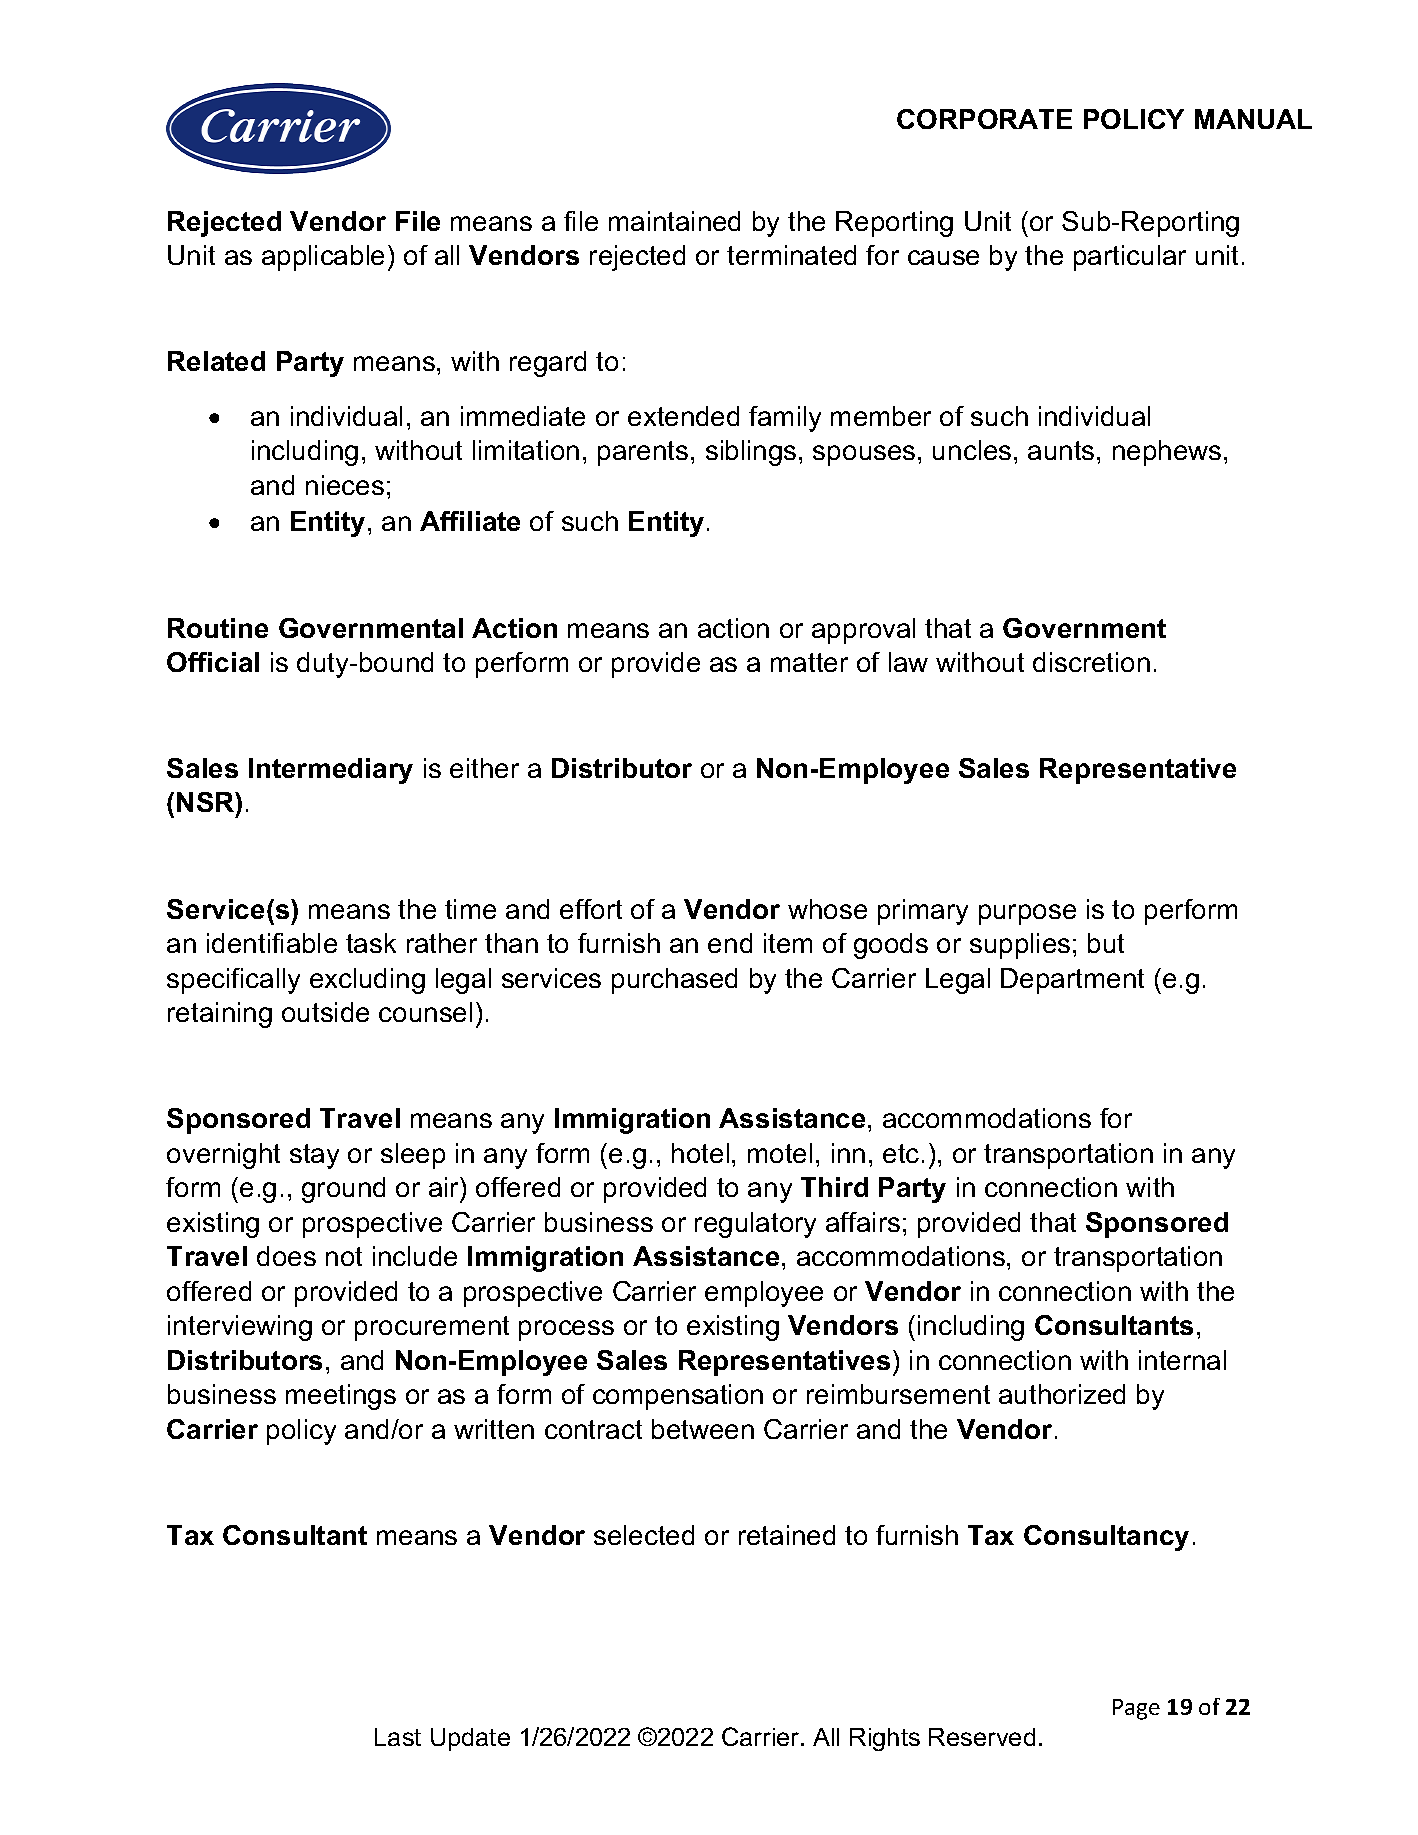  What do you see at coordinates (1130, 258) in the document?
I see `particular` at bounding box center [1130, 258].
